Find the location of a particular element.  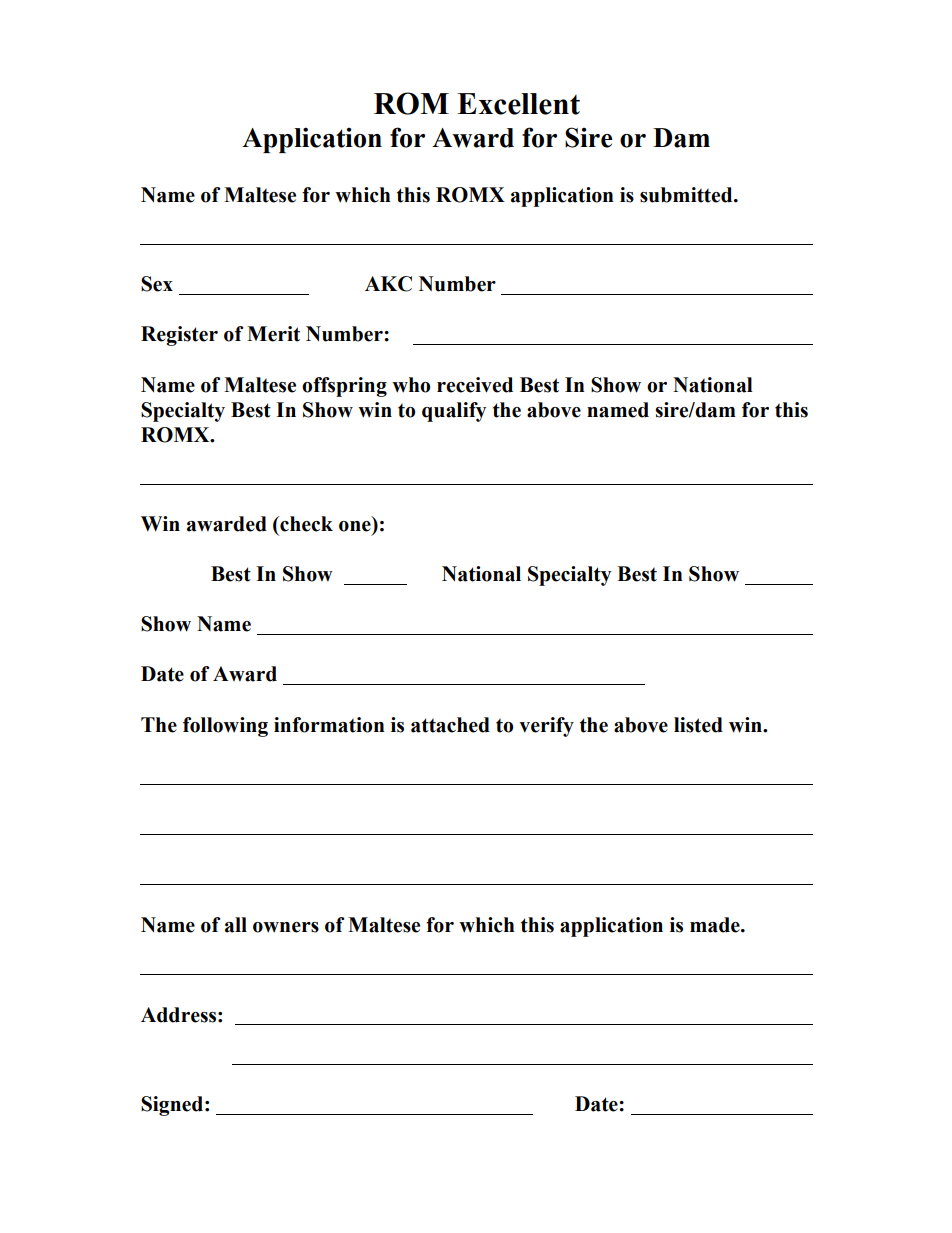

check is located at coordinates (305, 524).
